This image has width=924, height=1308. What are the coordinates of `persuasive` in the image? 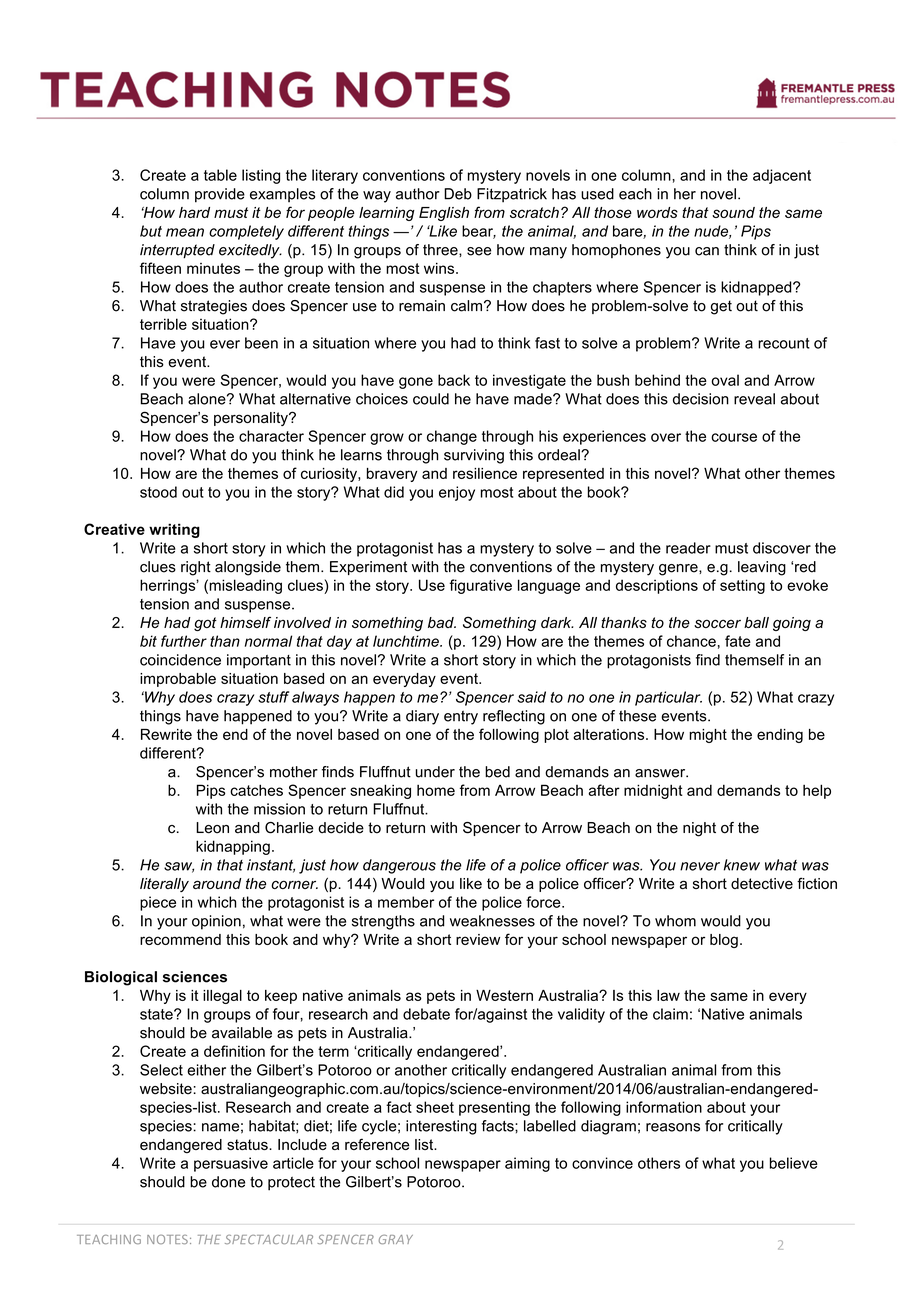 It's located at (231, 1164).
